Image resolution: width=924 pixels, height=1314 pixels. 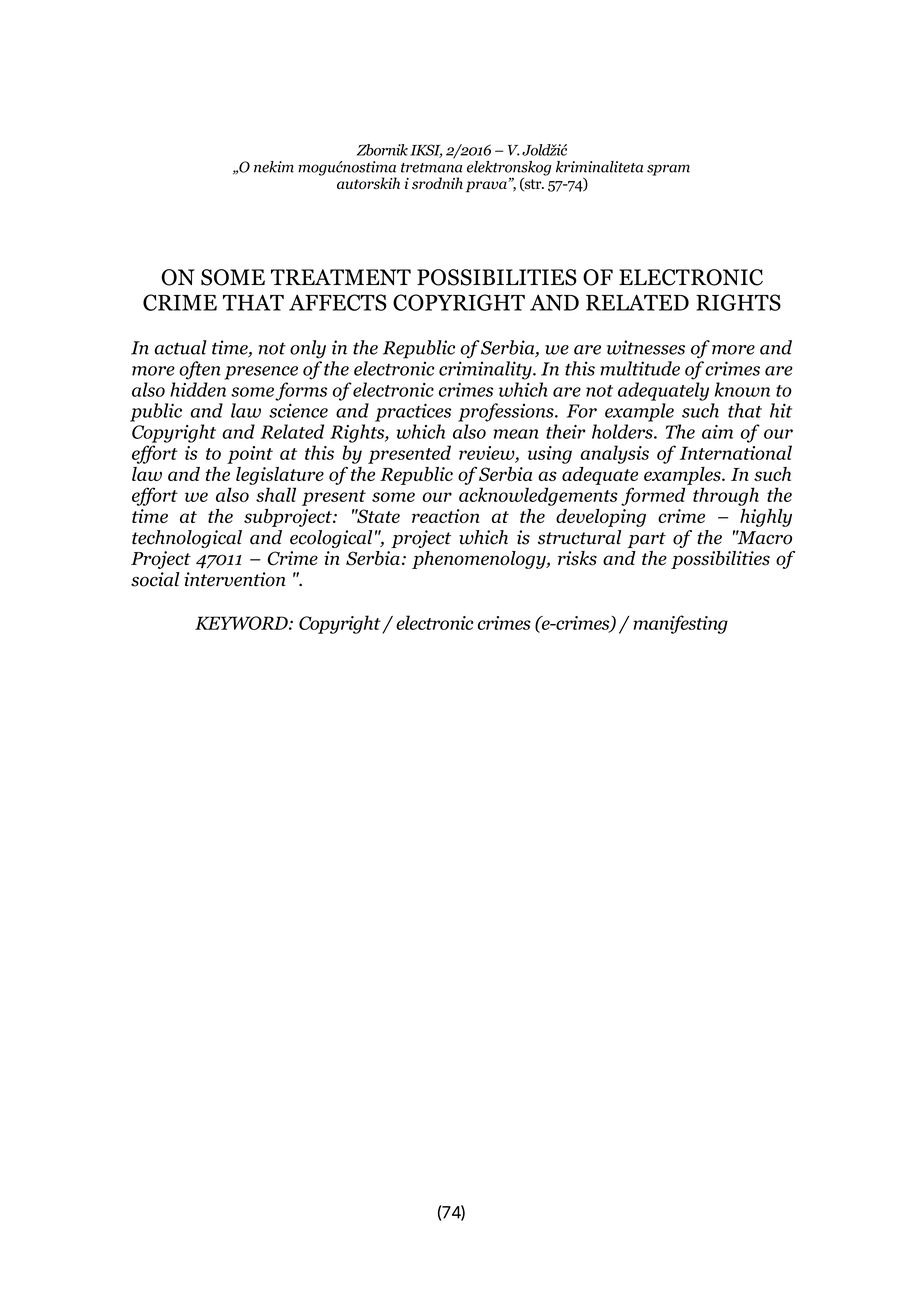 What do you see at coordinates (646, 347) in the screenshot?
I see `witnesses` at bounding box center [646, 347].
